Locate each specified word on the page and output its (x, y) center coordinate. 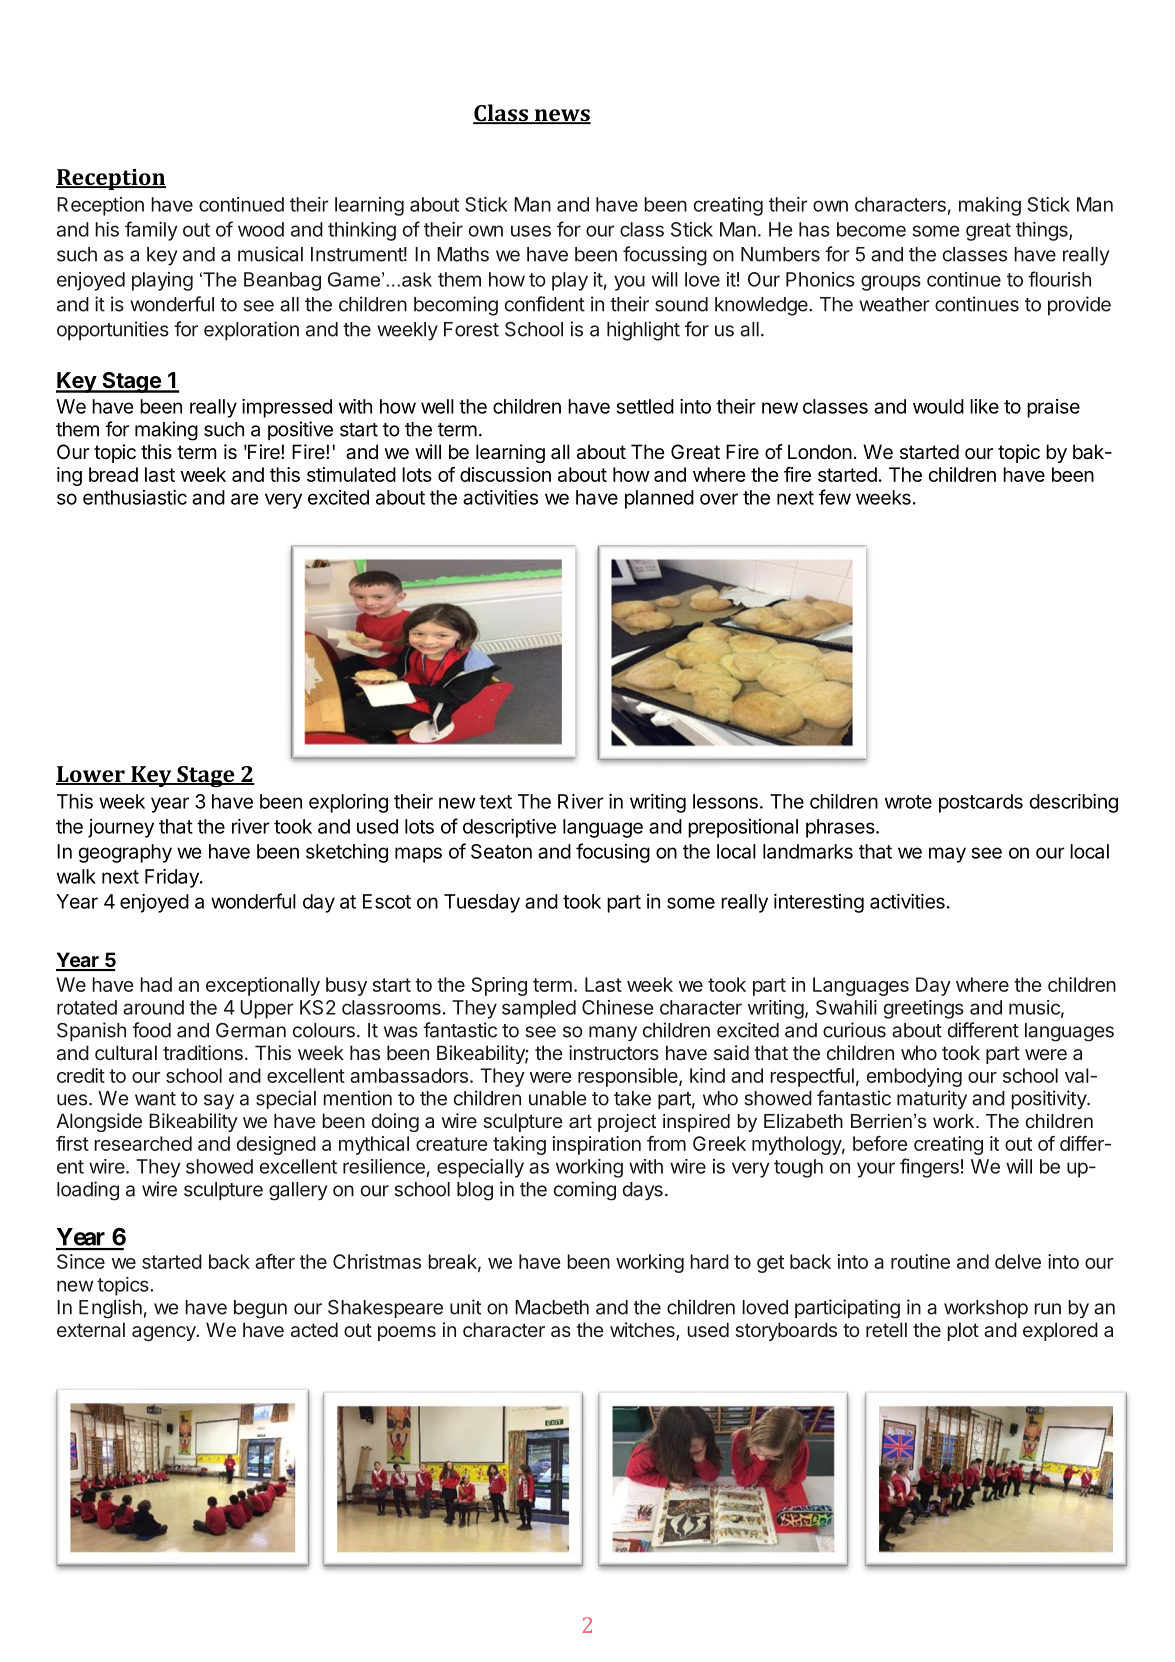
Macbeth (552, 1307)
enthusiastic (135, 497)
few (835, 497)
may (947, 855)
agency (165, 1334)
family (151, 231)
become (871, 229)
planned (659, 499)
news (561, 116)
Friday (173, 878)
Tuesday (482, 903)
